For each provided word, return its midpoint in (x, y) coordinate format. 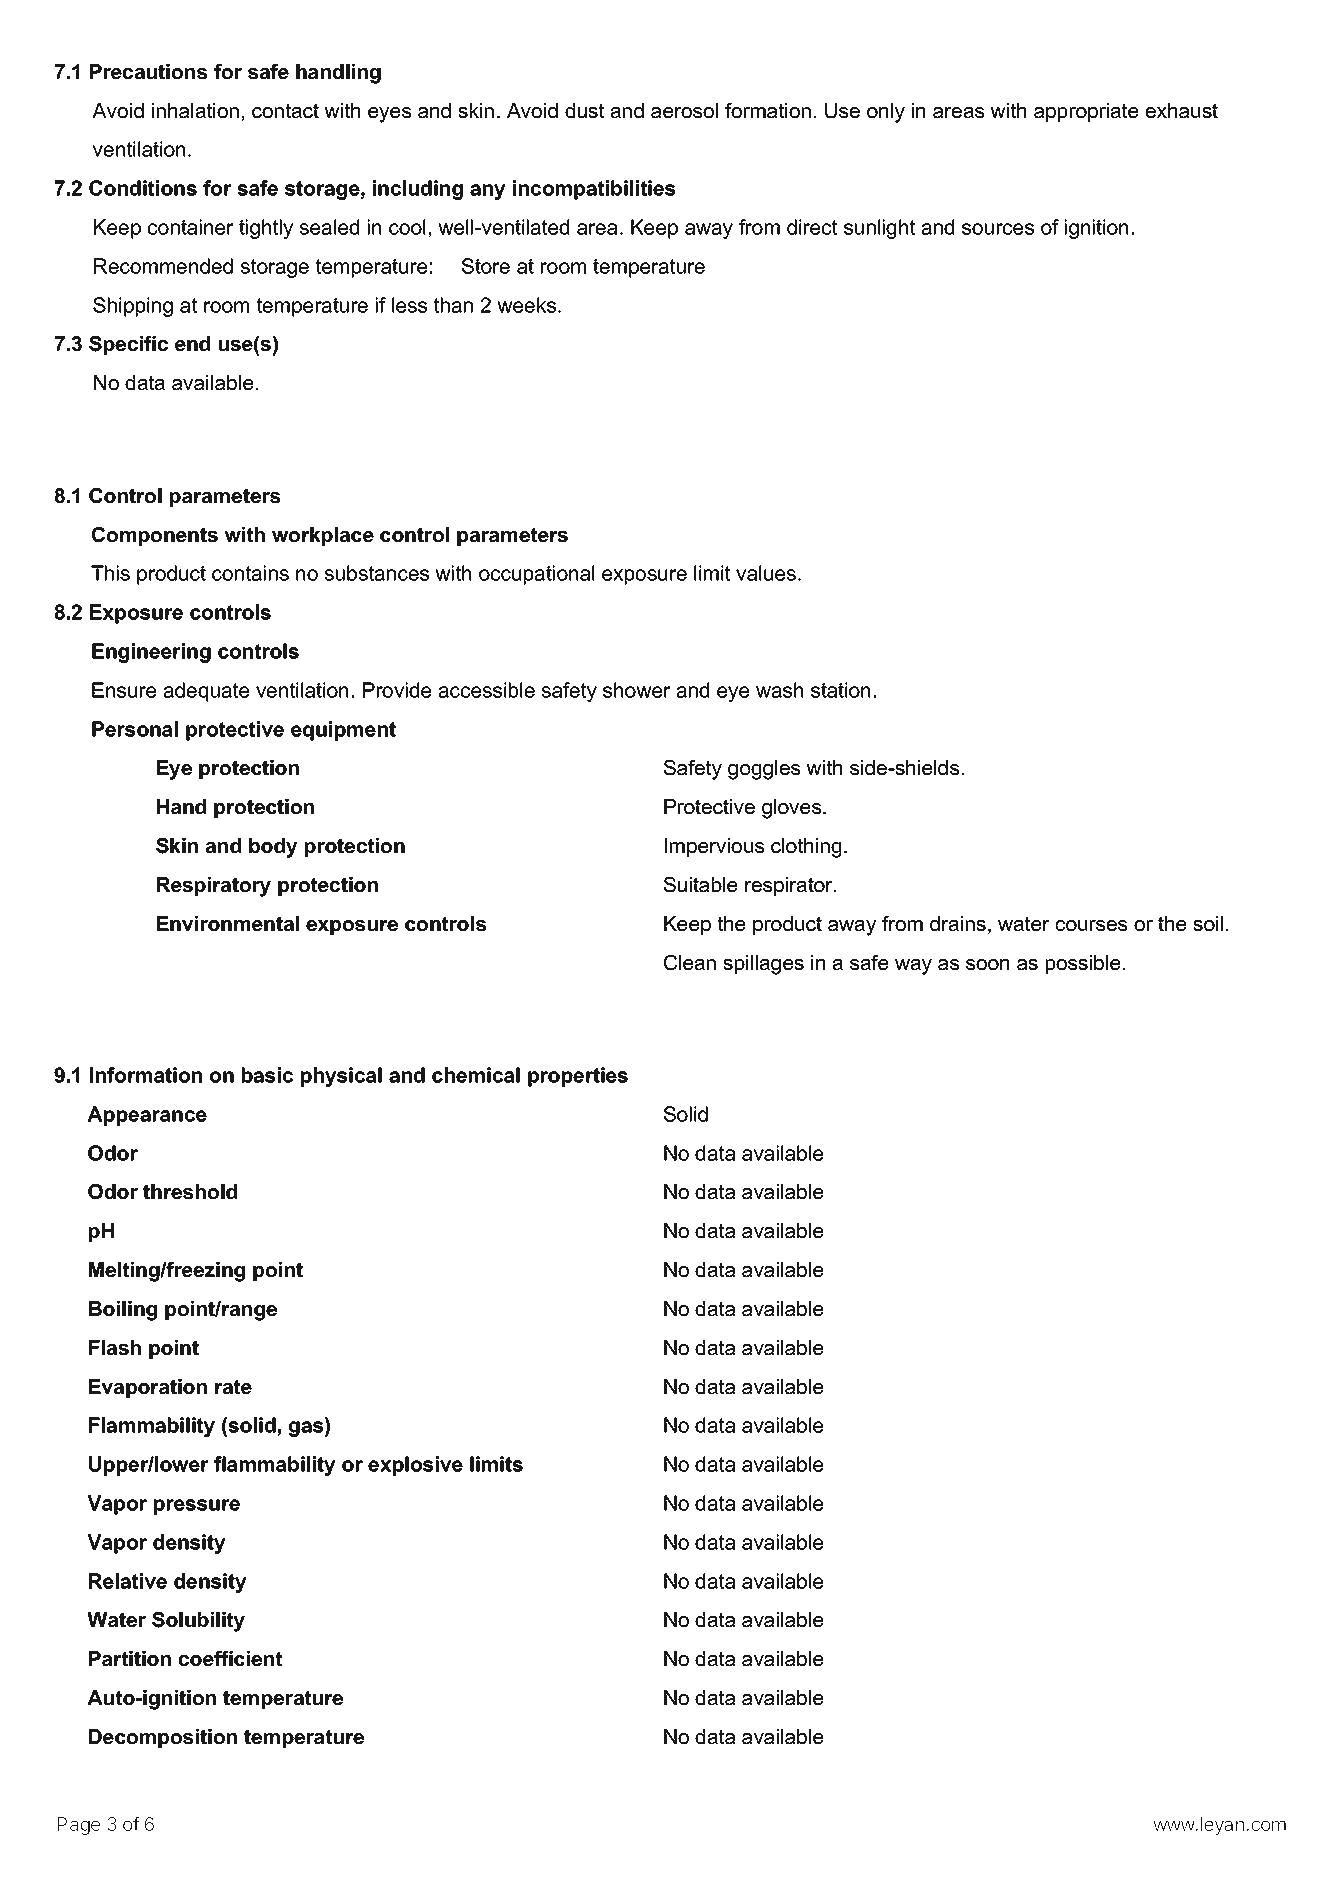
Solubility (198, 1622)
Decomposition (163, 1738)
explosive (415, 1466)
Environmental (228, 924)
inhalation (195, 111)
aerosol (684, 111)
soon (987, 965)
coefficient (230, 1659)
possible (1083, 964)
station (840, 690)
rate (233, 1387)
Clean (690, 963)
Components (155, 536)
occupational (536, 575)
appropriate (1086, 112)
